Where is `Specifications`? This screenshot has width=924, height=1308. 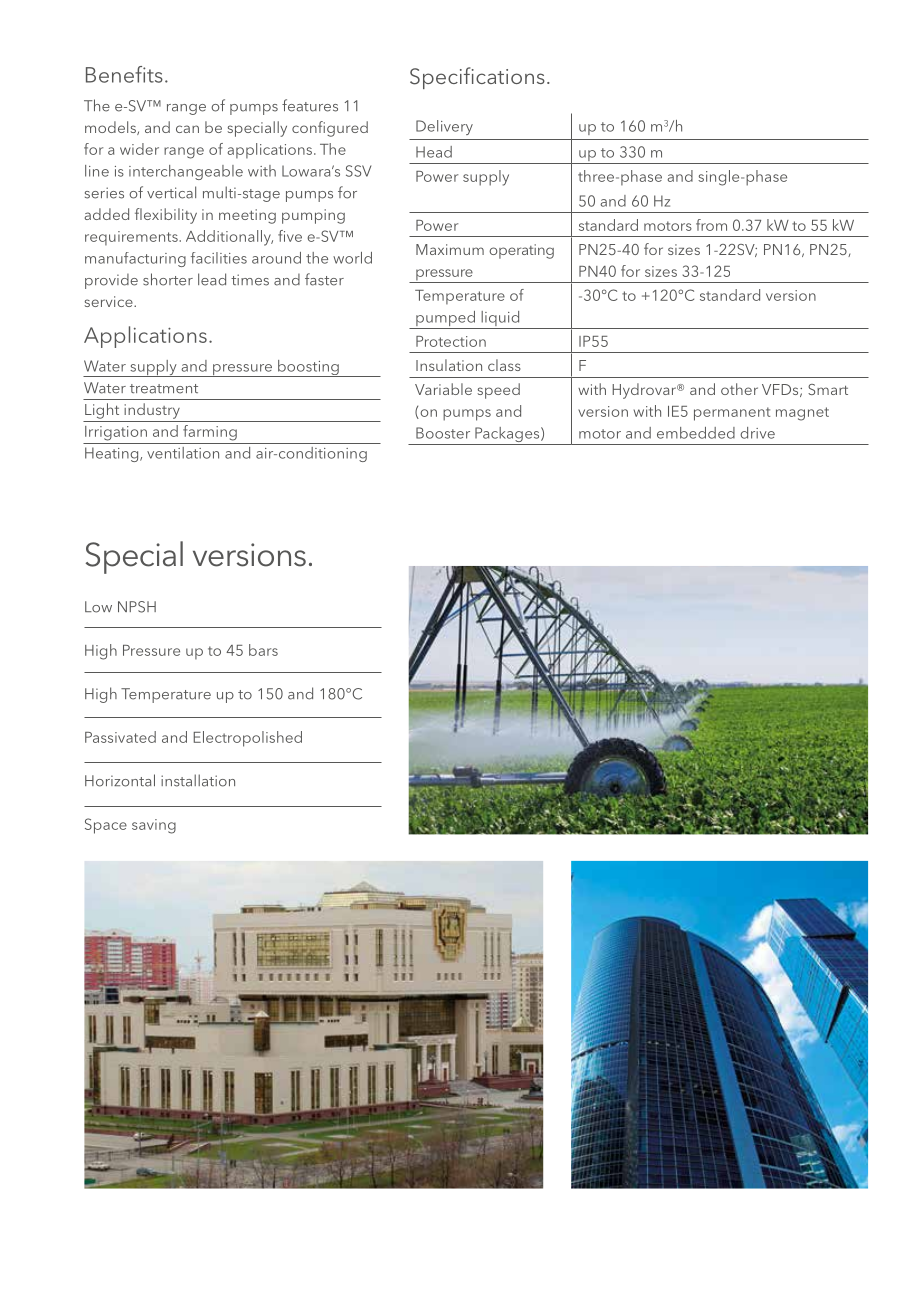 Specifications is located at coordinates (477, 78).
